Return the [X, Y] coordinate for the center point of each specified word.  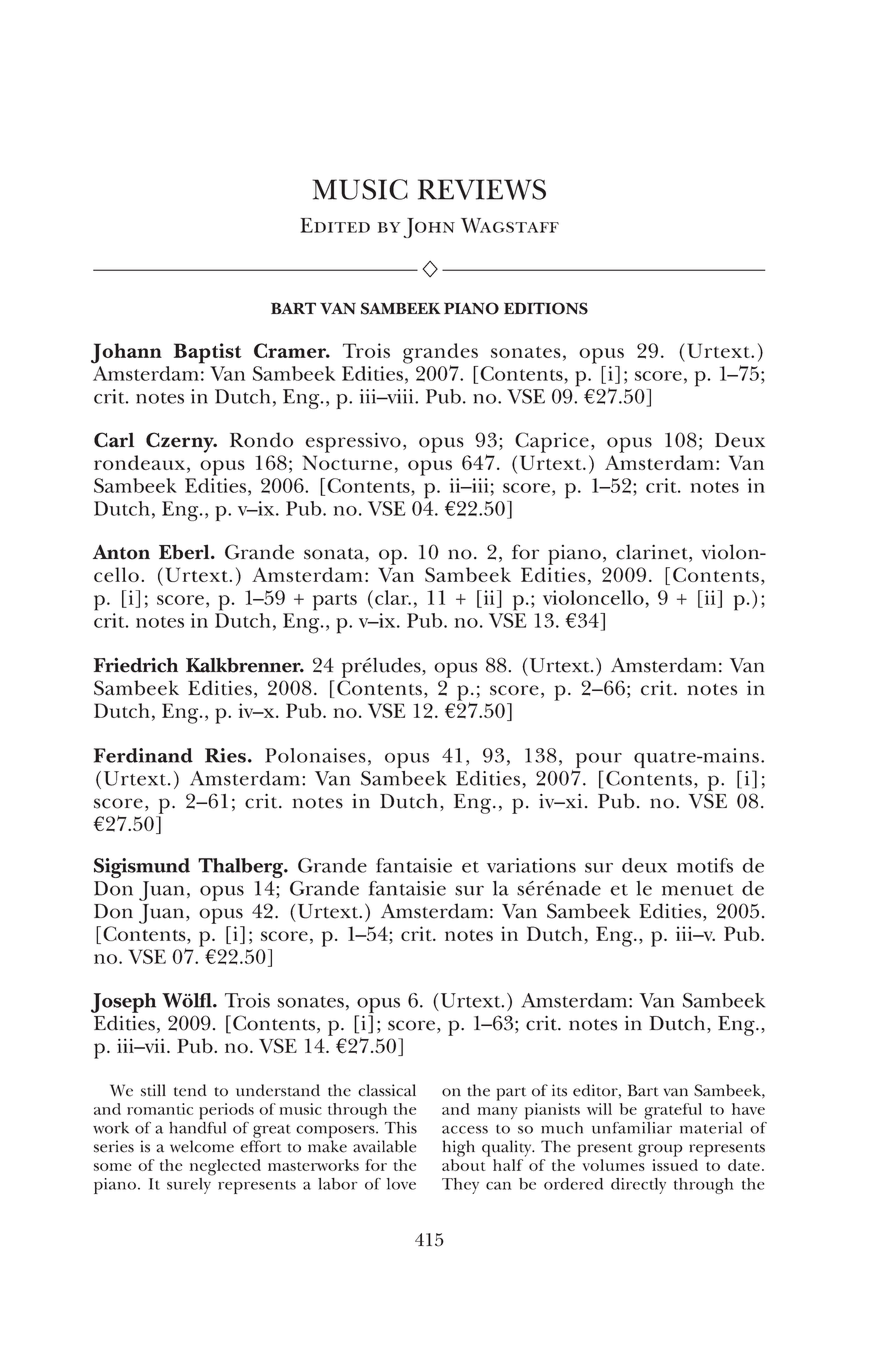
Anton [121, 552]
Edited [335, 225]
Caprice [552, 442]
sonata [334, 554]
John [429, 228]
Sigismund [142, 868]
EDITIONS [546, 308]
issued [675, 1165]
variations [531, 865]
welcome [202, 1146]
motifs [705, 865]
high [458, 1148]
